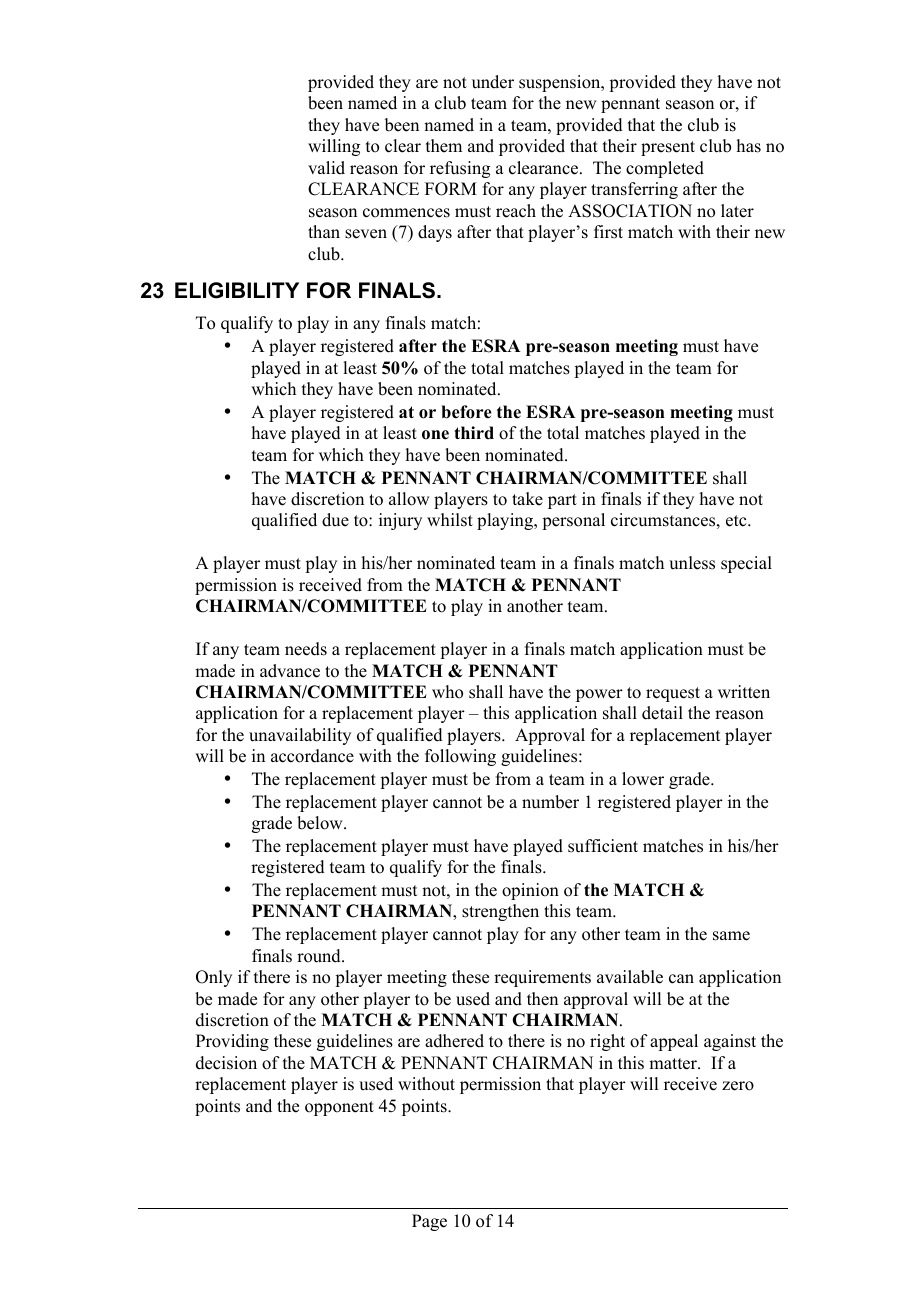 This screenshot has width=924, height=1308. What do you see at coordinates (326, 168) in the screenshot?
I see `valid` at bounding box center [326, 168].
